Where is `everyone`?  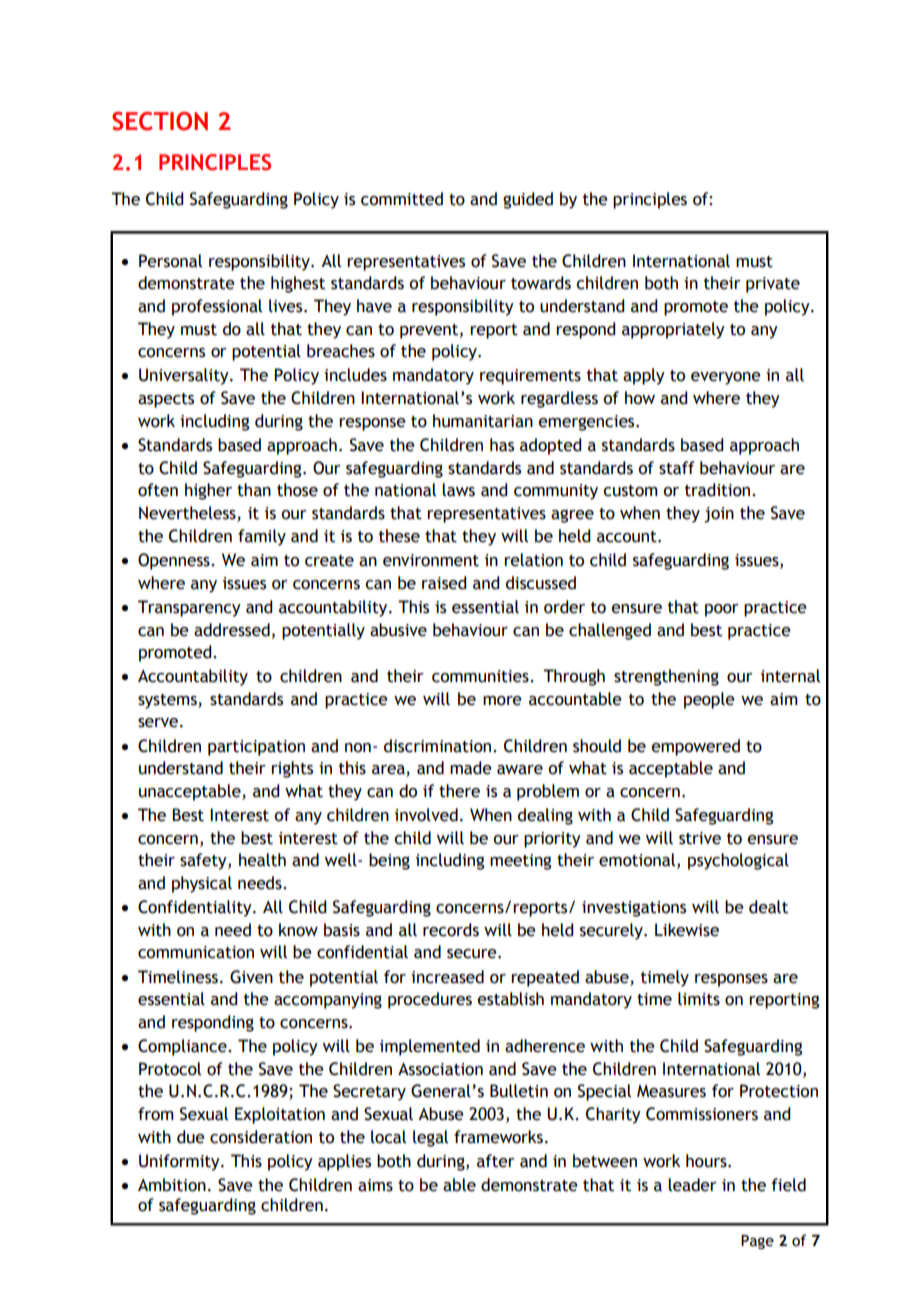 everyone is located at coordinates (726, 378).
